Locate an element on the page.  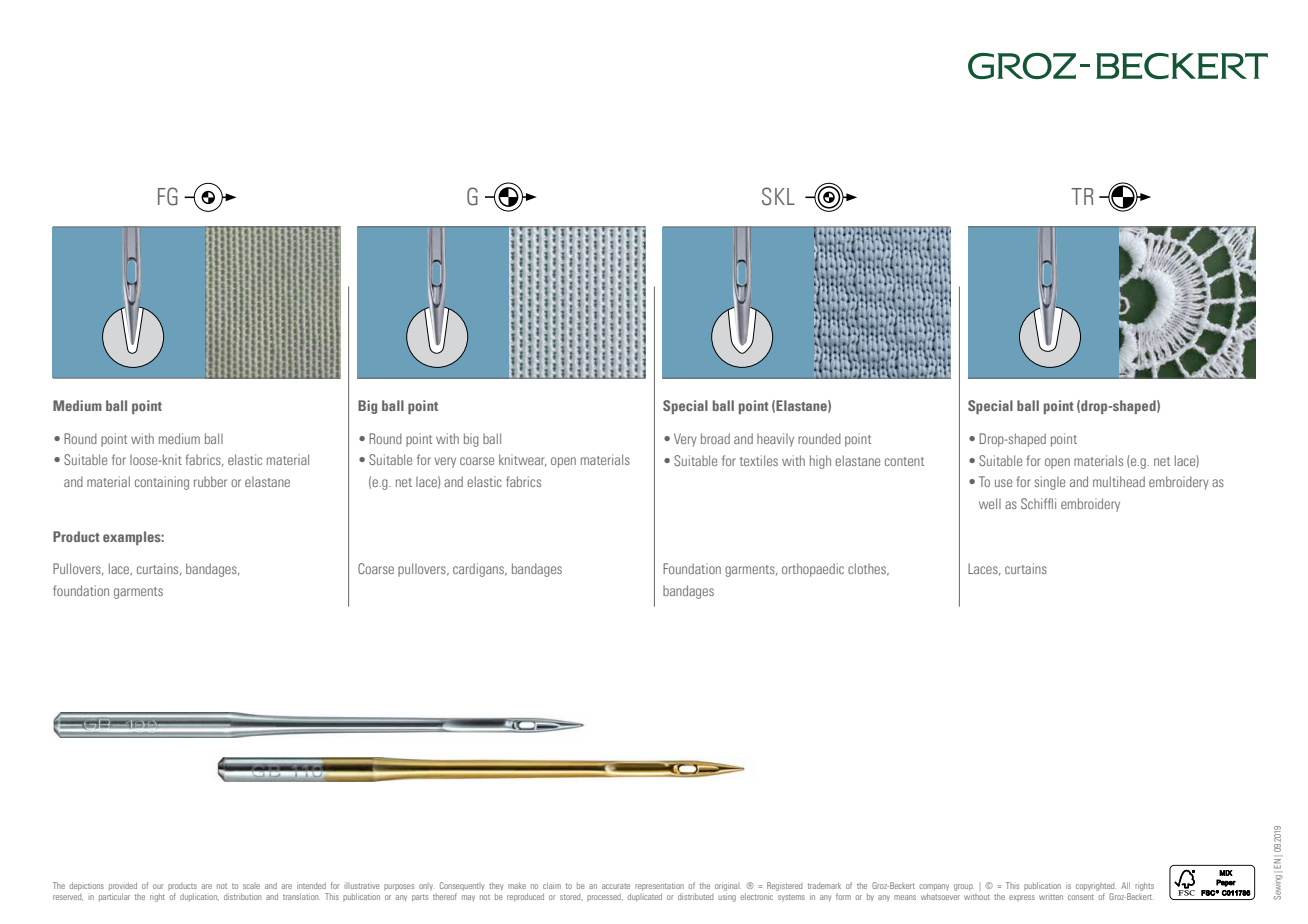
group is located at coordinates (964, 887).
